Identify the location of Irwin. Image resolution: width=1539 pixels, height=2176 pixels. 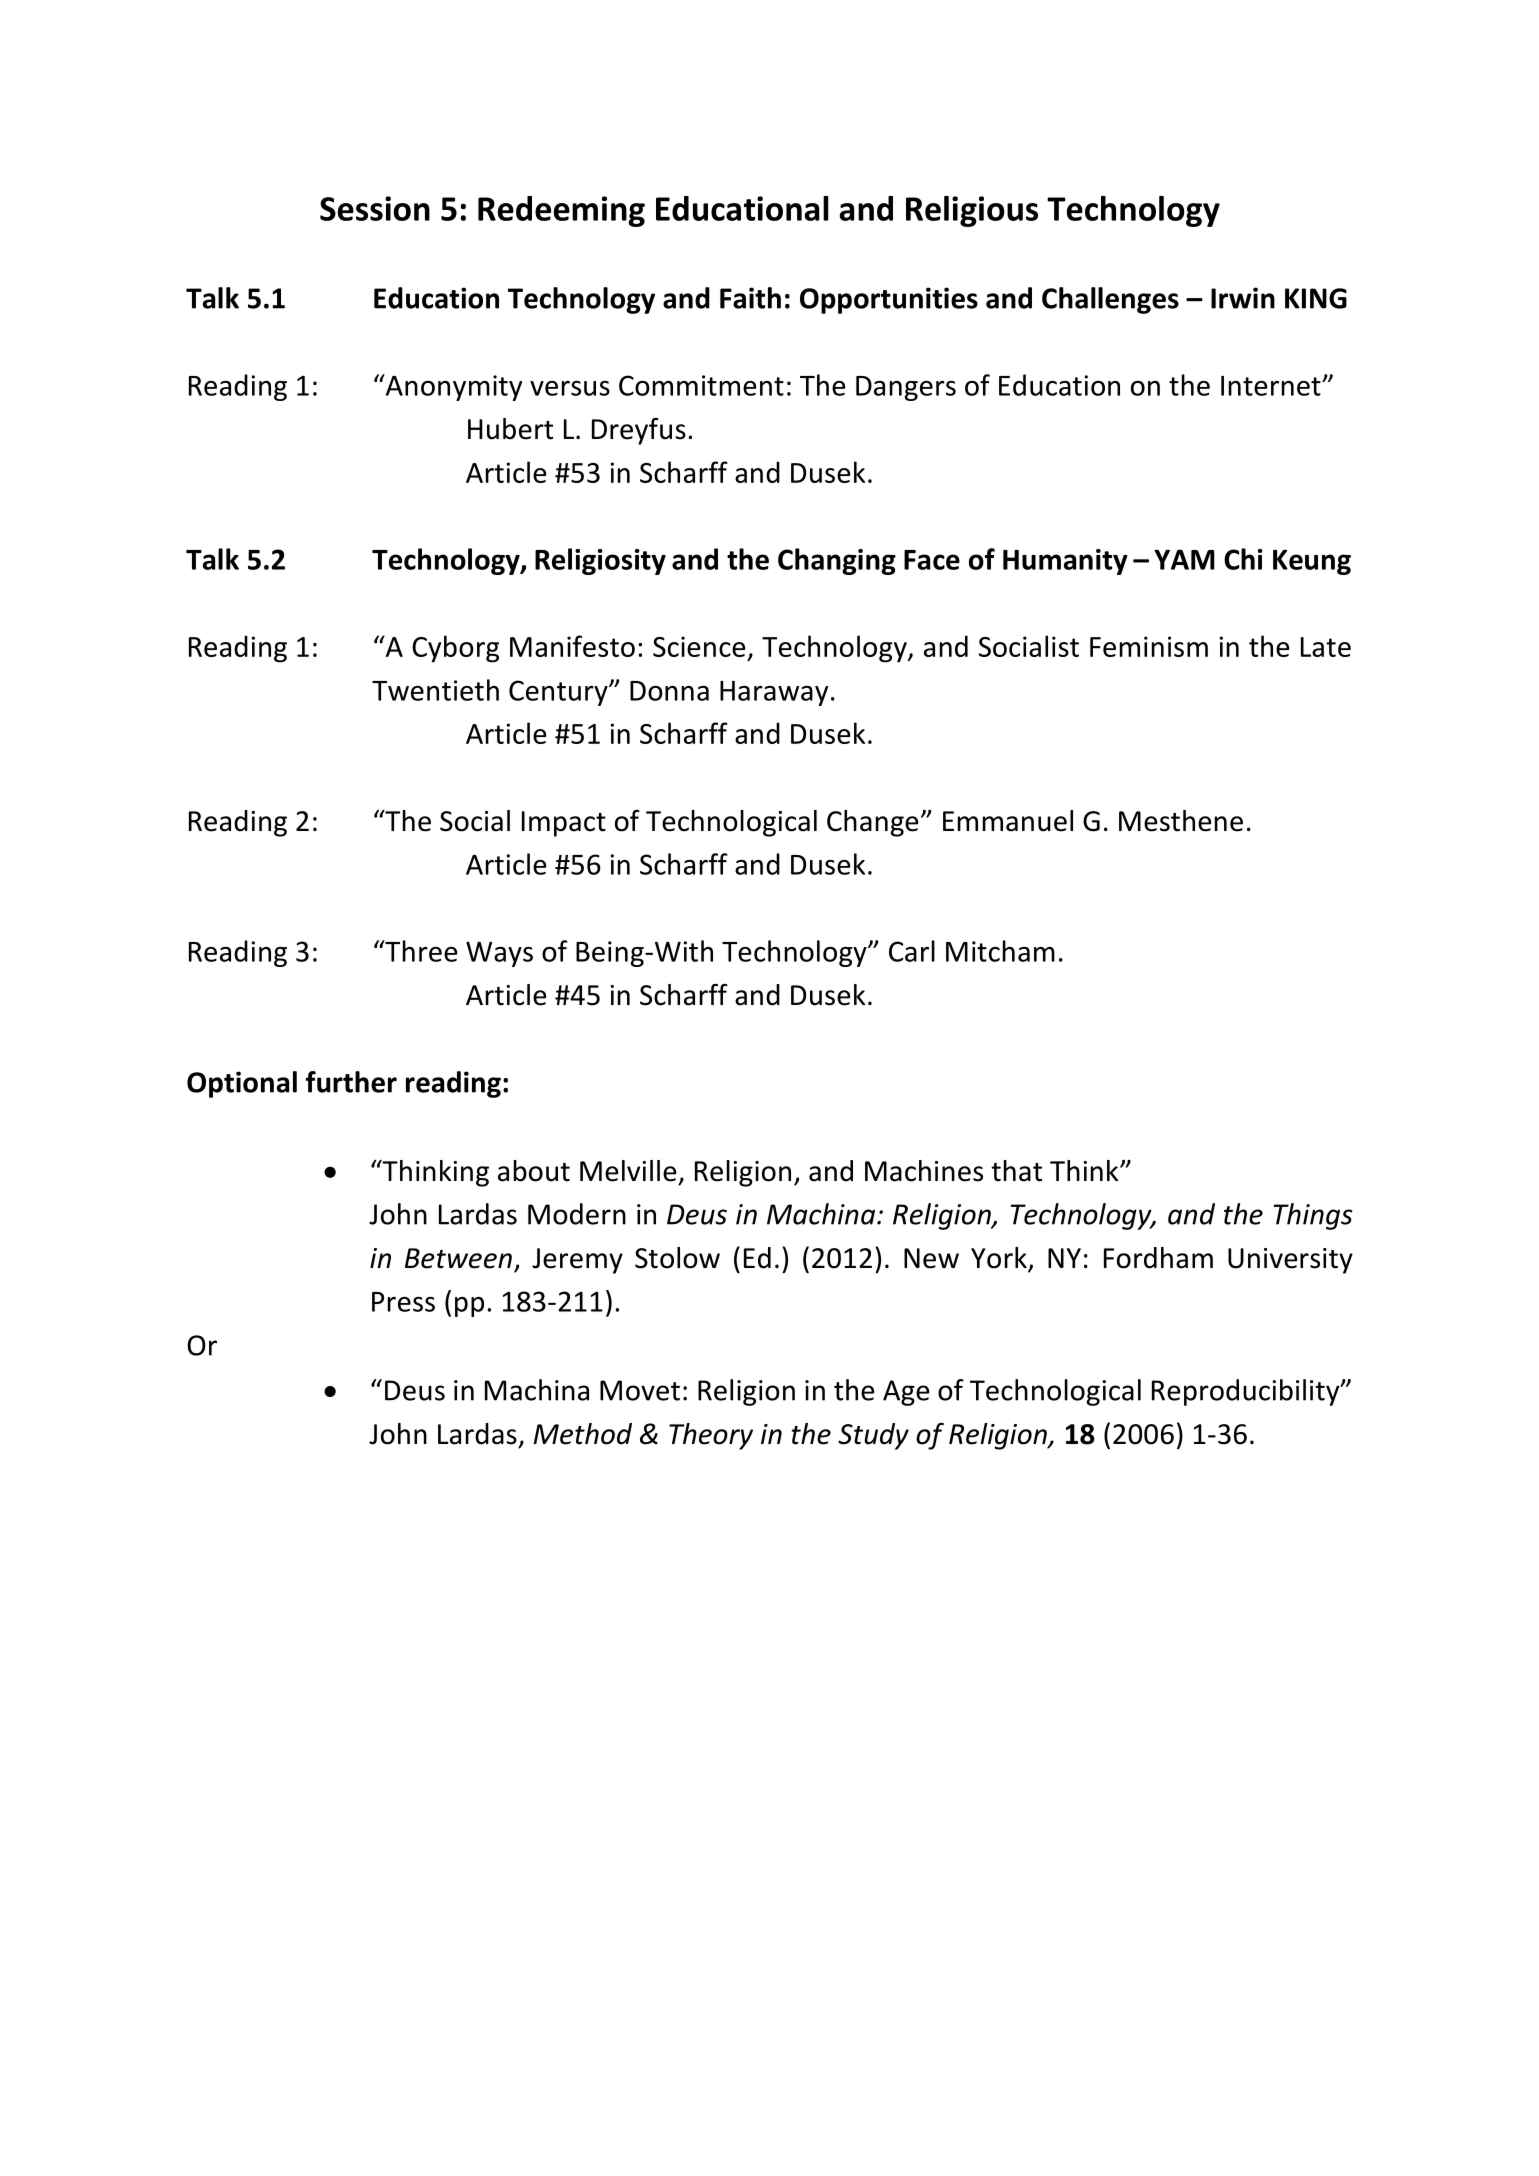
(1243, 298).
